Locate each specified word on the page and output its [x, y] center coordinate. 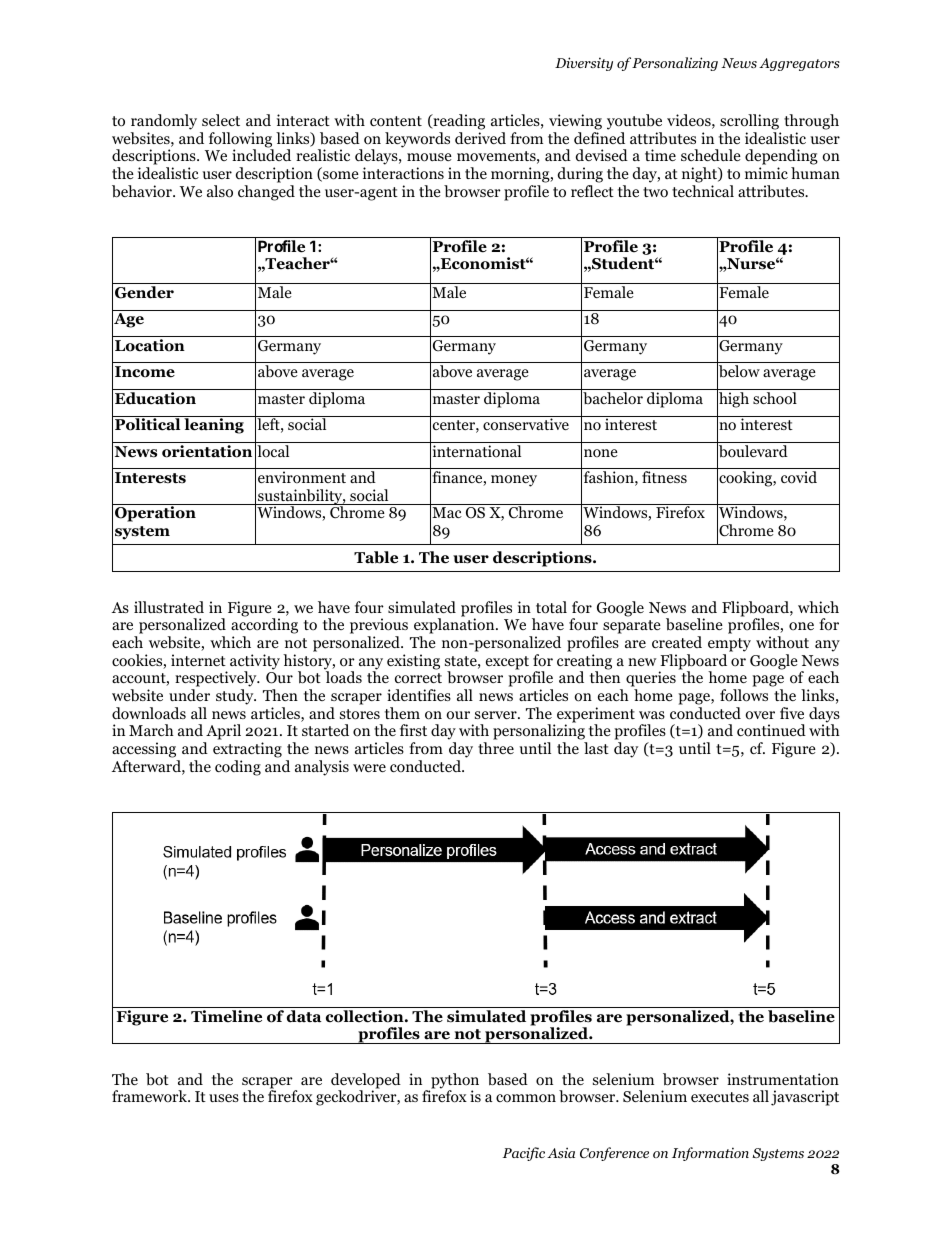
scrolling [749, 122]
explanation [455, 627]
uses [224, 1098]
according [264, 627]
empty [729, 645]
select [221, 120]
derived [480, 138]
